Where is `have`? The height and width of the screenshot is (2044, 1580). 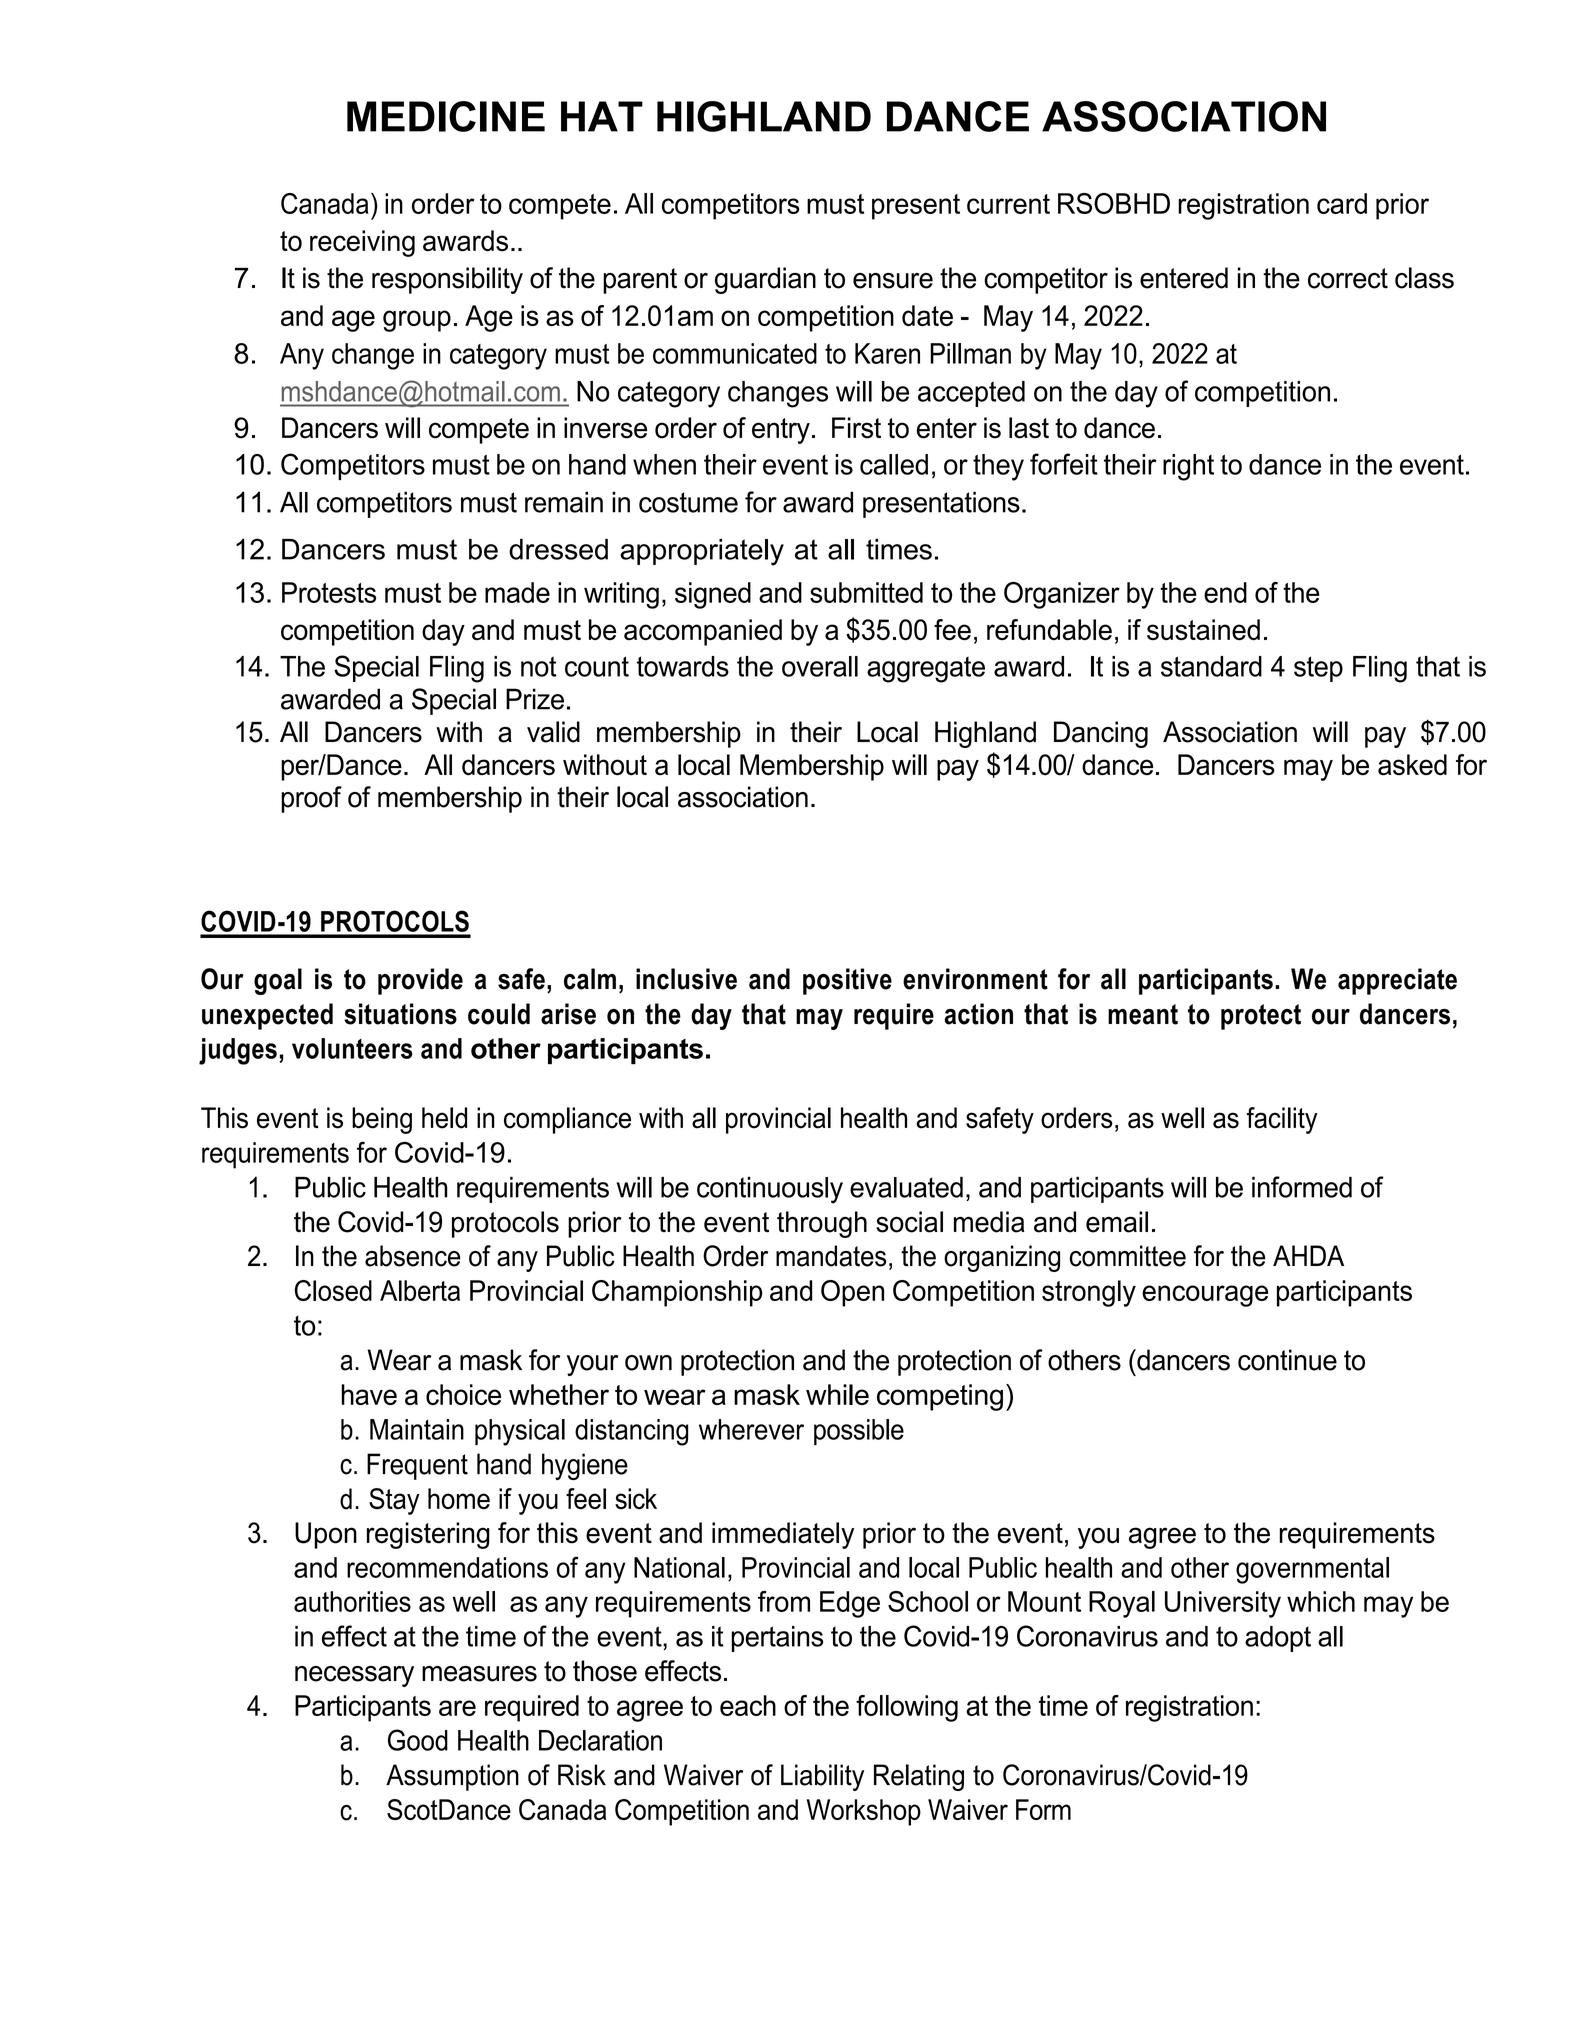 have is located at coordinates (369, 1394).
